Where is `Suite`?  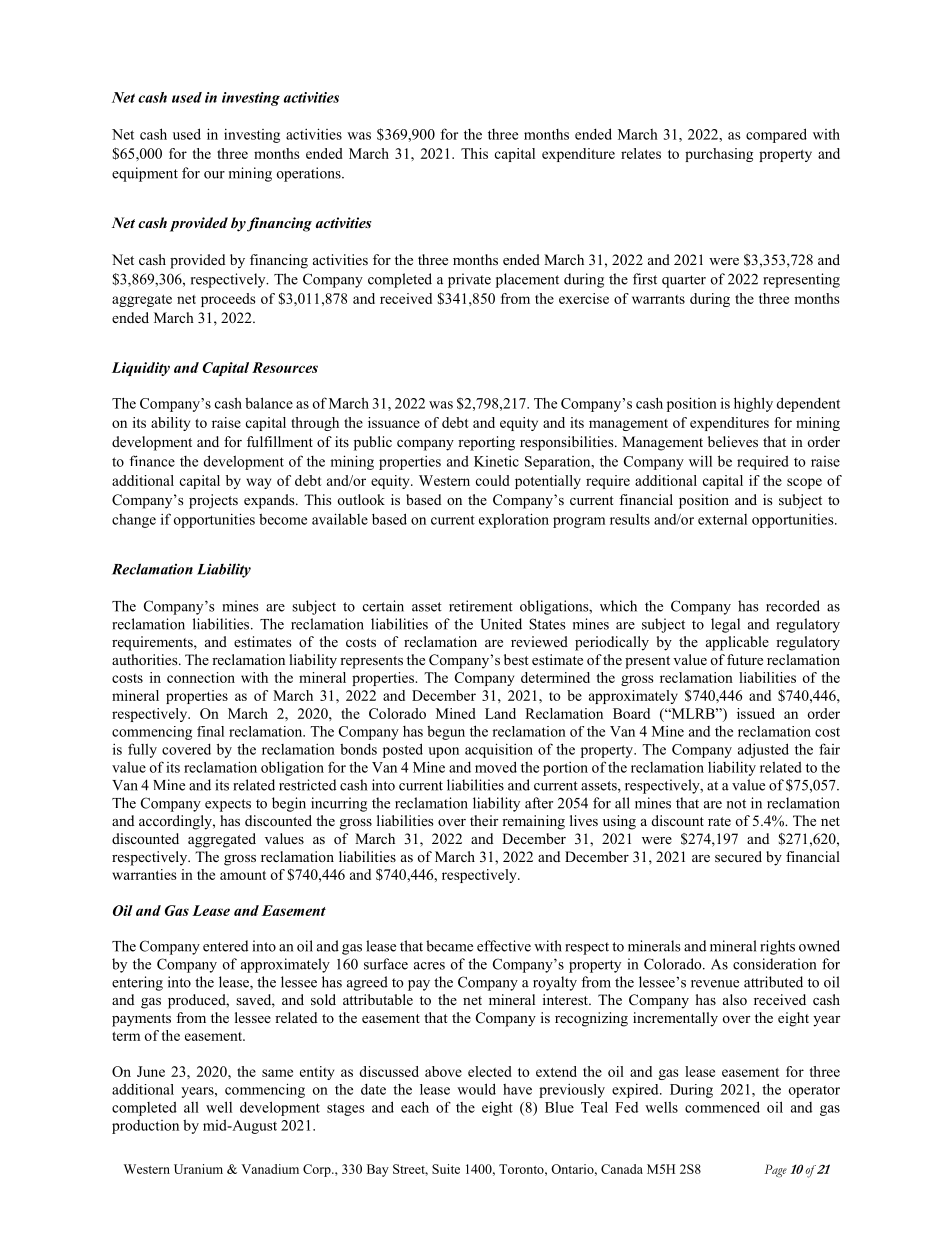
Suite is located at coordinates (446, 1169).
